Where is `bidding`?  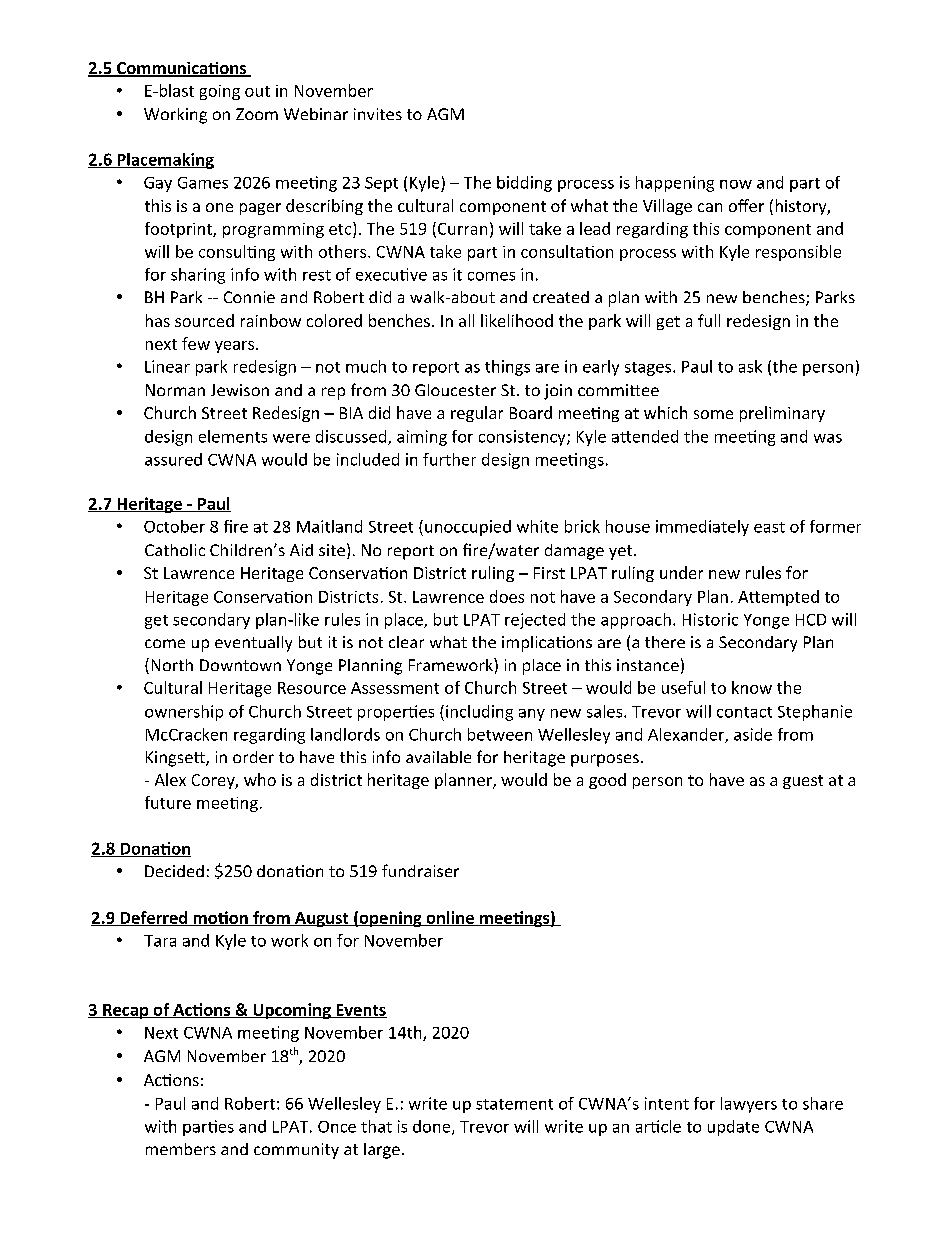
bidding is located at coordinates (524, 184).
